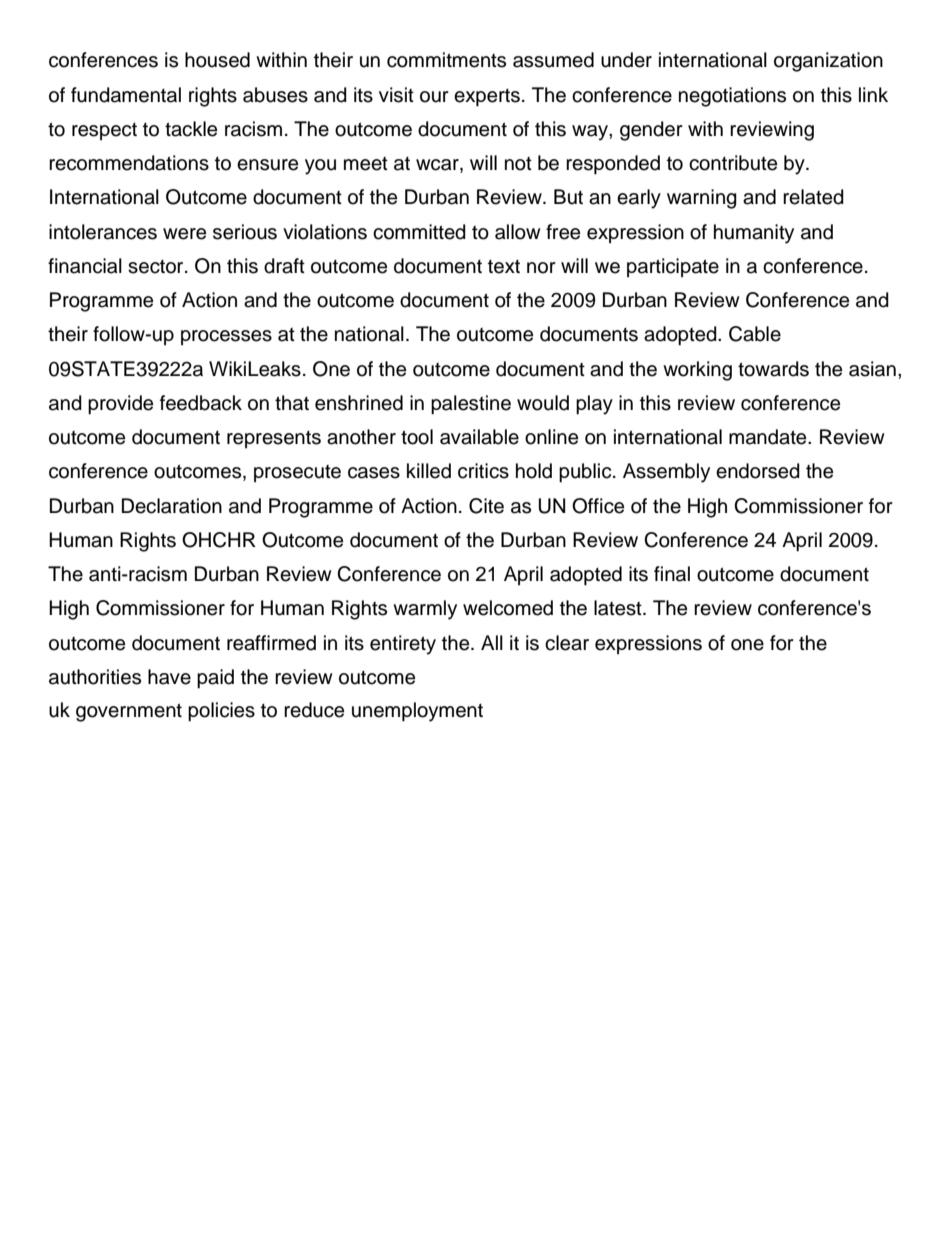  I want to click on critics, so click(483, 471).
